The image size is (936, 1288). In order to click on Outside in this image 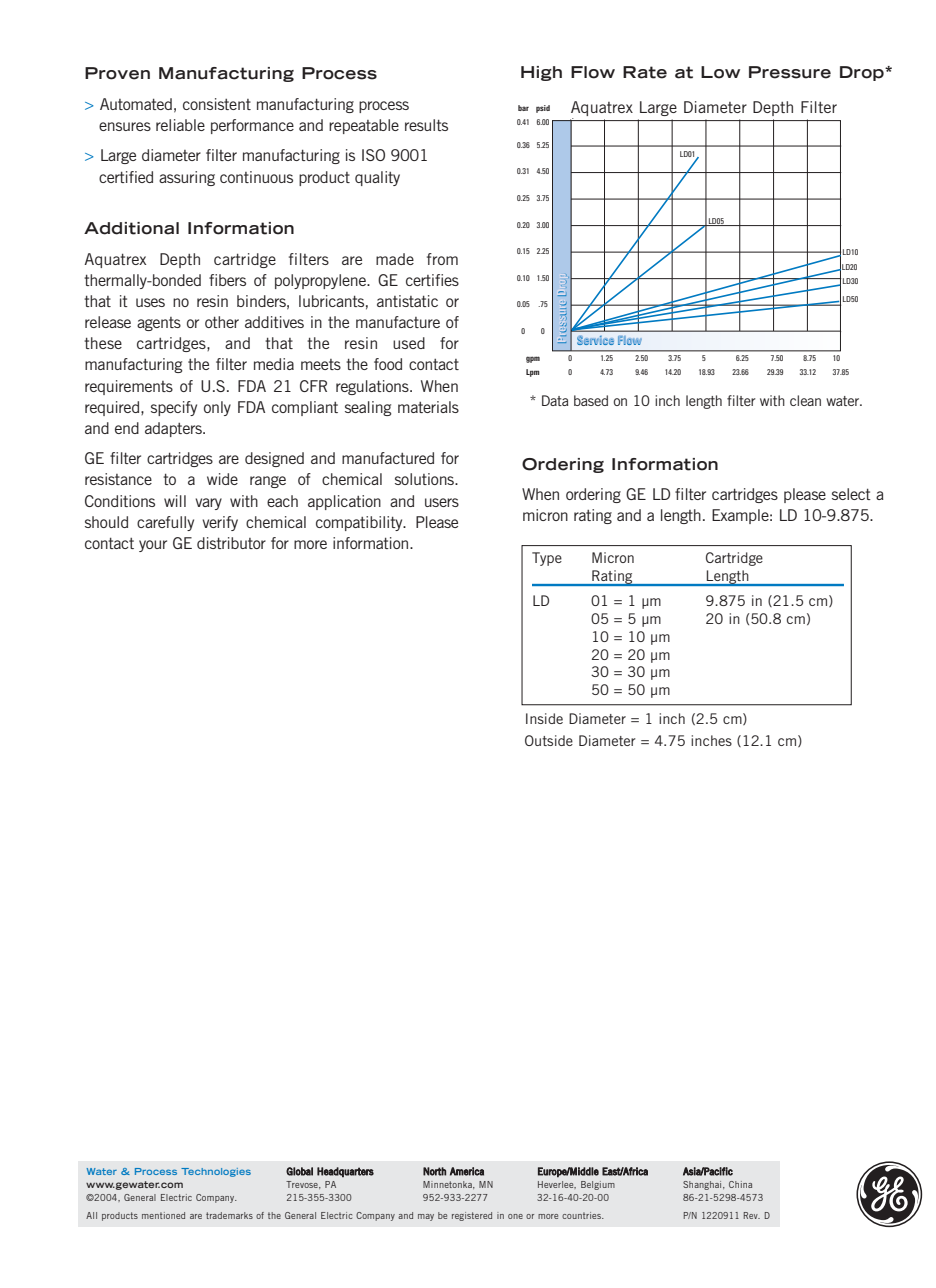, I will do `click(549, 740)`.
